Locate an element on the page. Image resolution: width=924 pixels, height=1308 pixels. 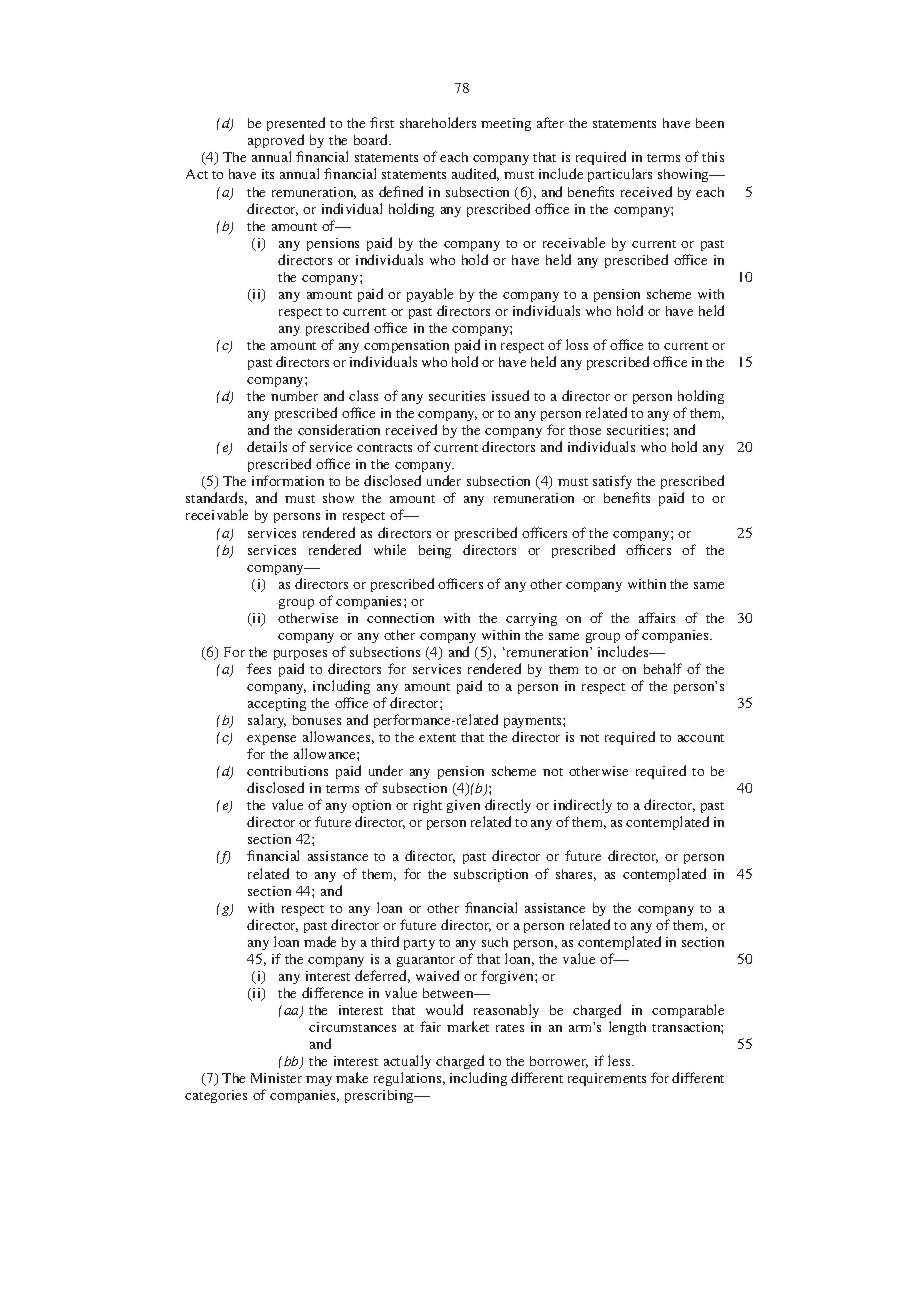
contributions is located at coordinates (287, 771).
